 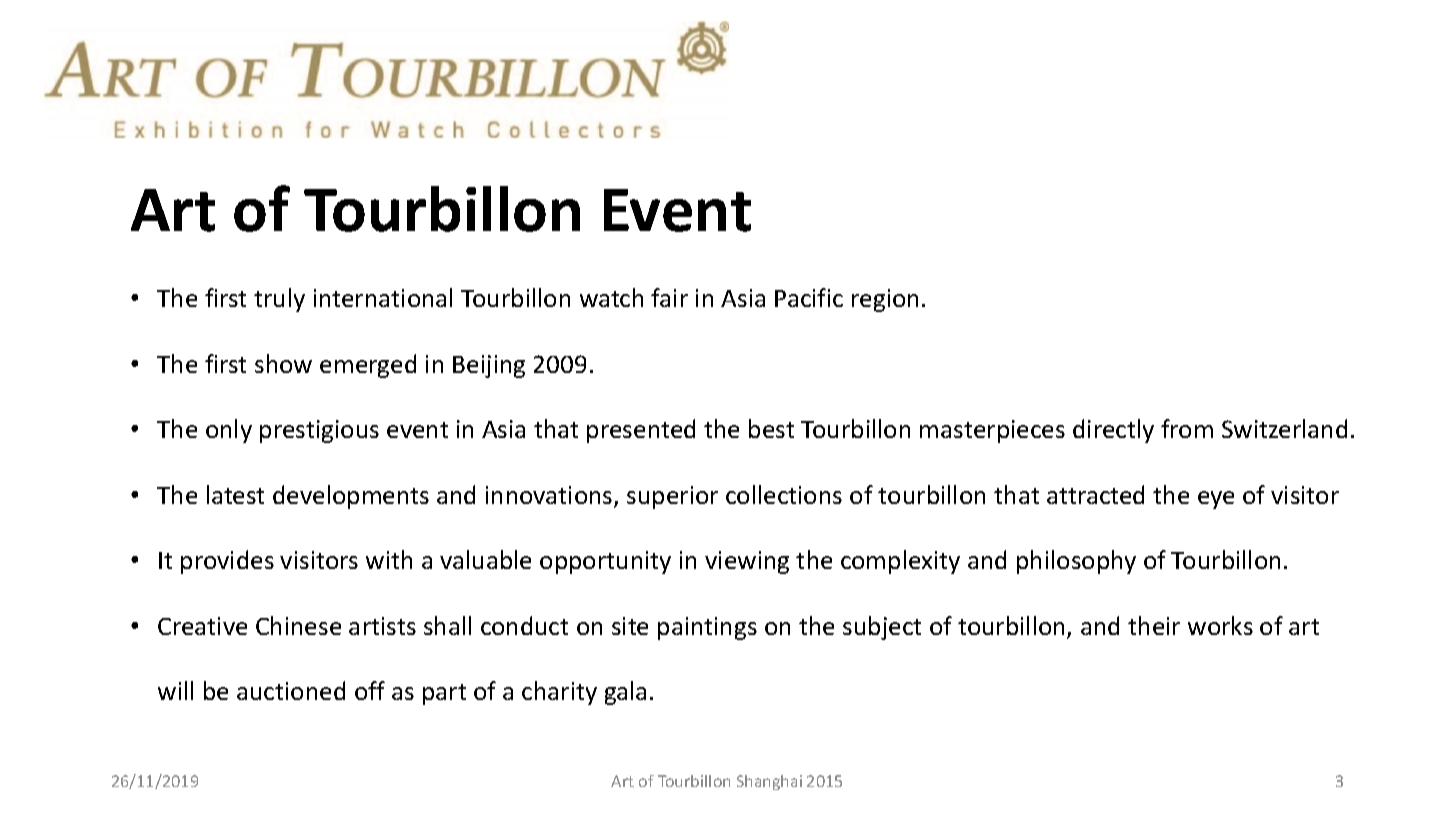 What do you see at coordinates (291, 690) in the screenshot?
I see `auctioned` at bounding box center [291, 690].
